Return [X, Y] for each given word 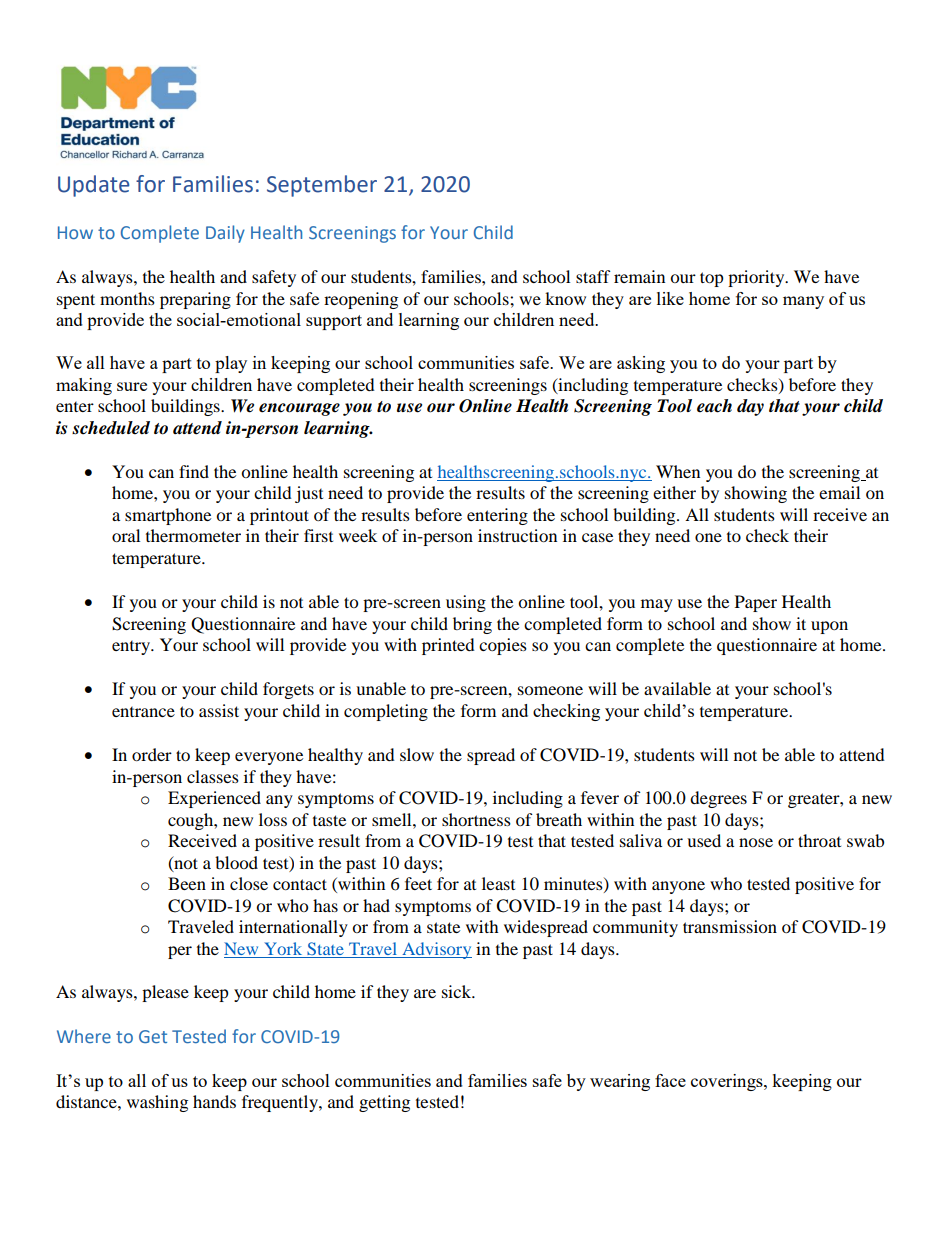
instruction [517, 535]
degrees [718, 799]
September [322, 186]
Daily [225, 234]
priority [757, 278]
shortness [476, 819]
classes [213, 776]
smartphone [168, 516]
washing [157, 1103]
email [839, 492]
